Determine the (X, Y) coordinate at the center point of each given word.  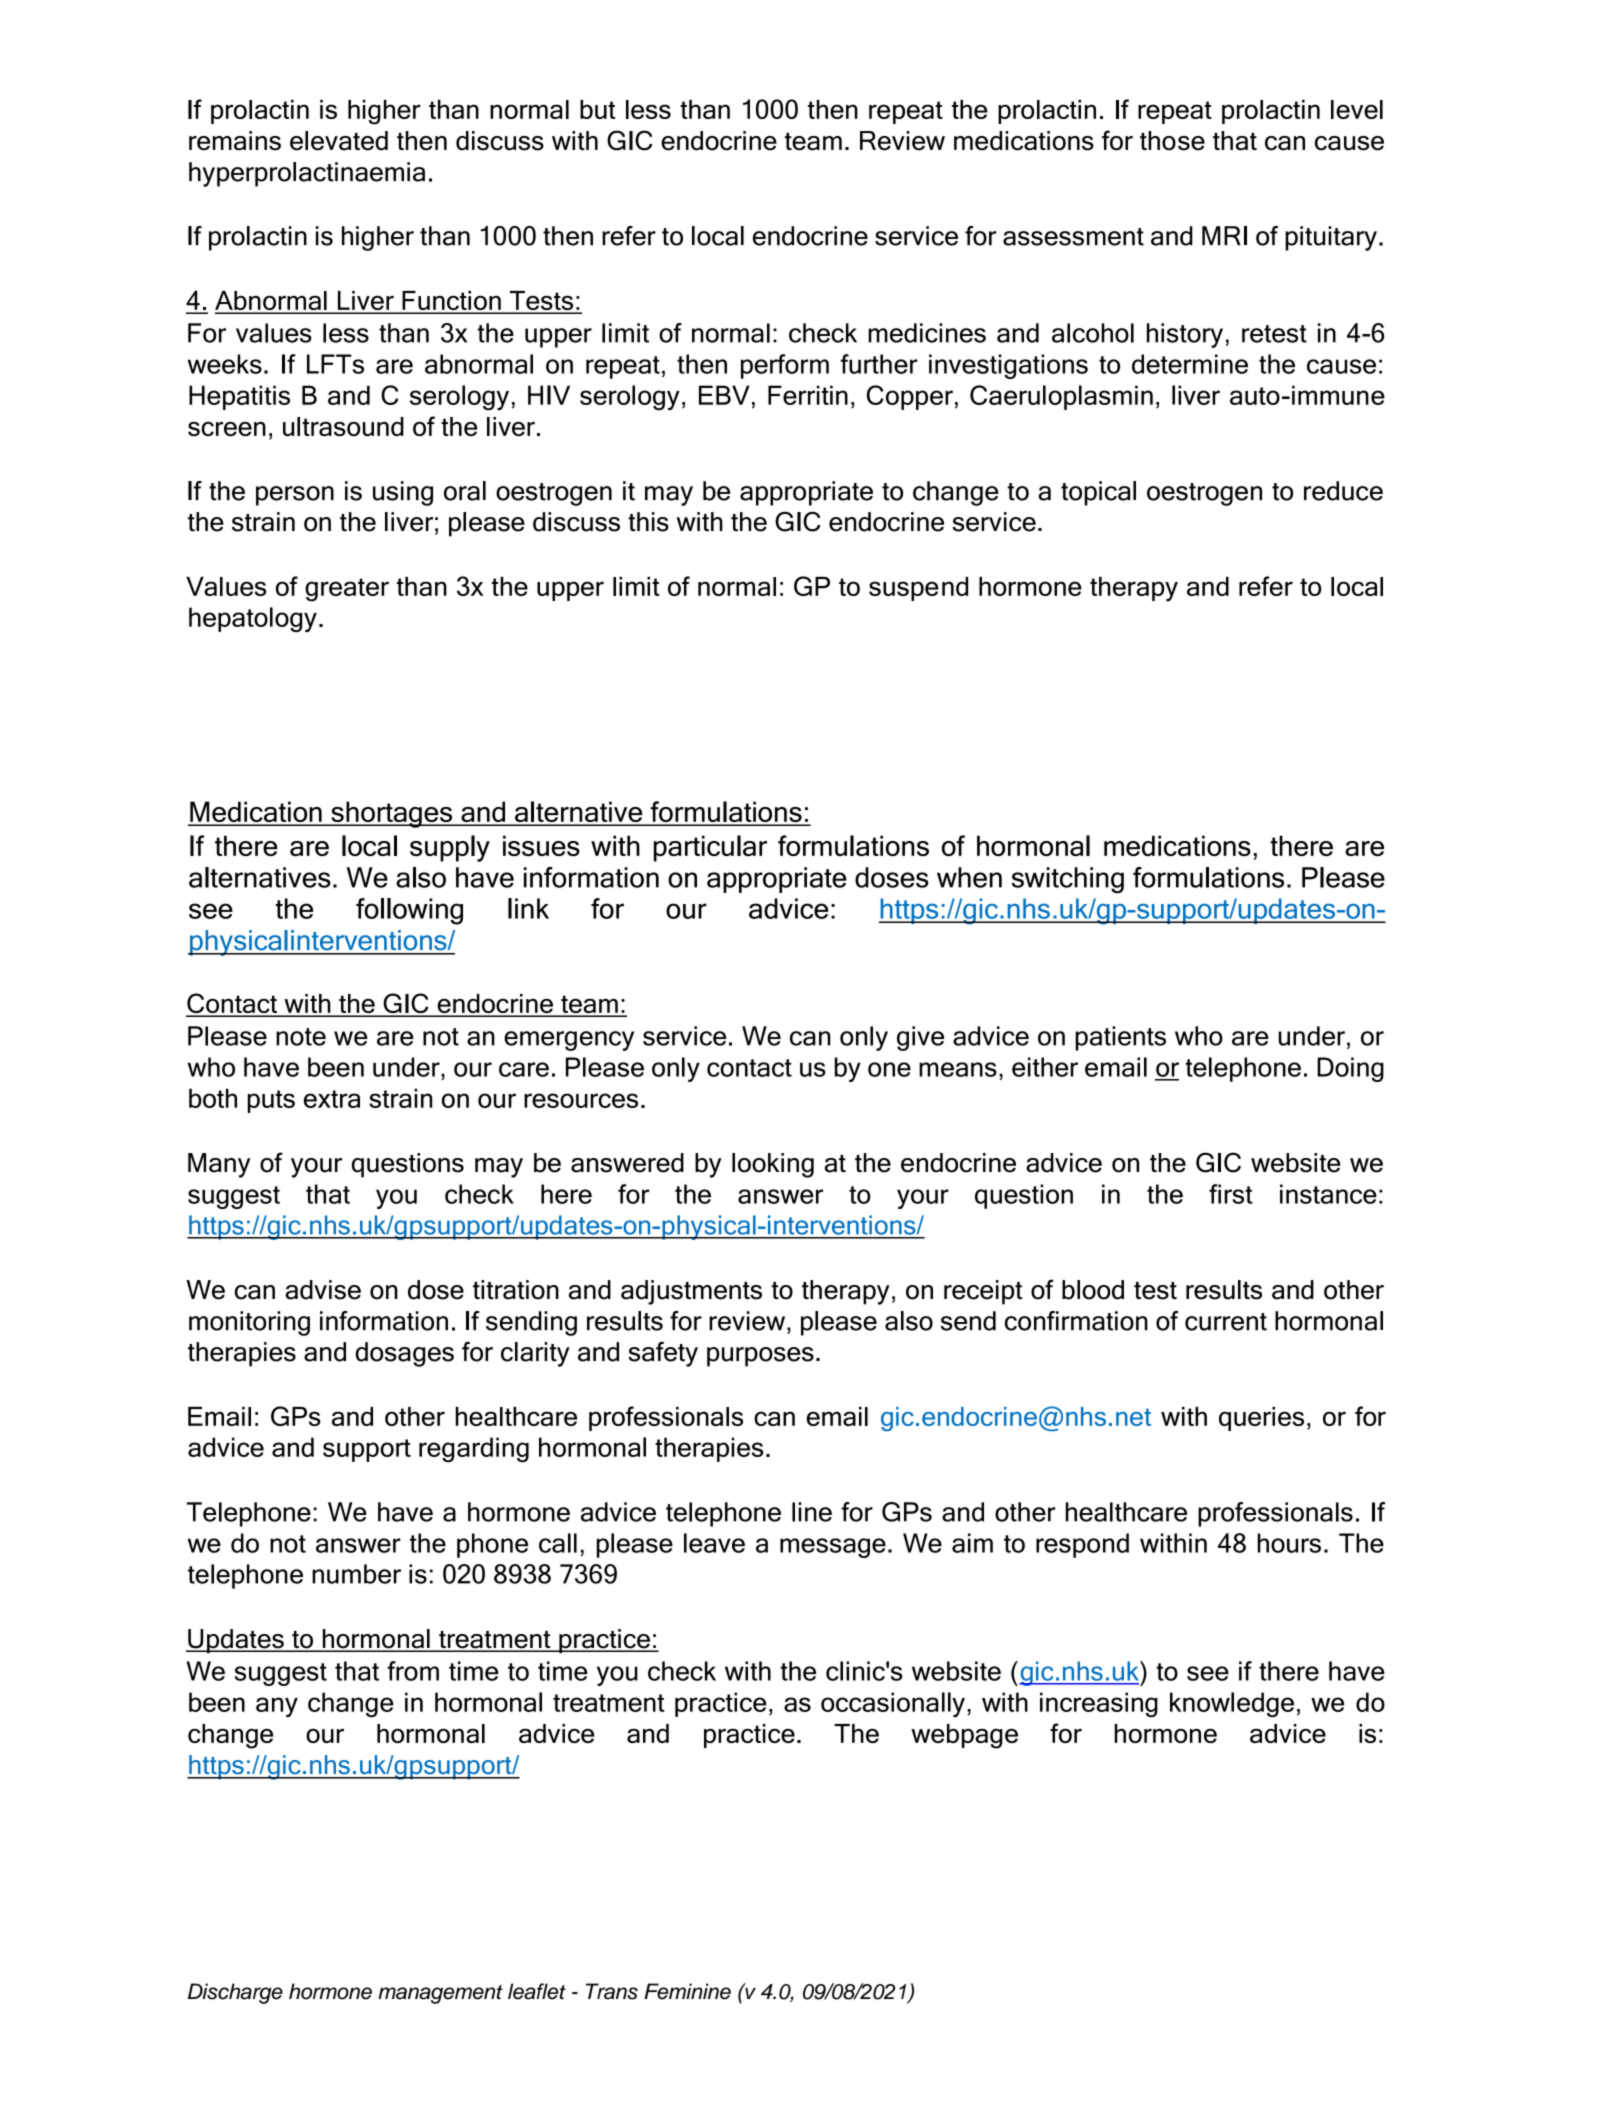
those (1172, 141)
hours (1289, 1543)
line (812, 1512)
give (920, 1038)
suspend (918, 589)
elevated (339, 141)
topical (1098, 493)
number (356, 1574)
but (598, 109)
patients (1120, 1038)
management (440, 1994)
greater (347, 590)
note (301, 1037)
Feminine (687, 1991)
